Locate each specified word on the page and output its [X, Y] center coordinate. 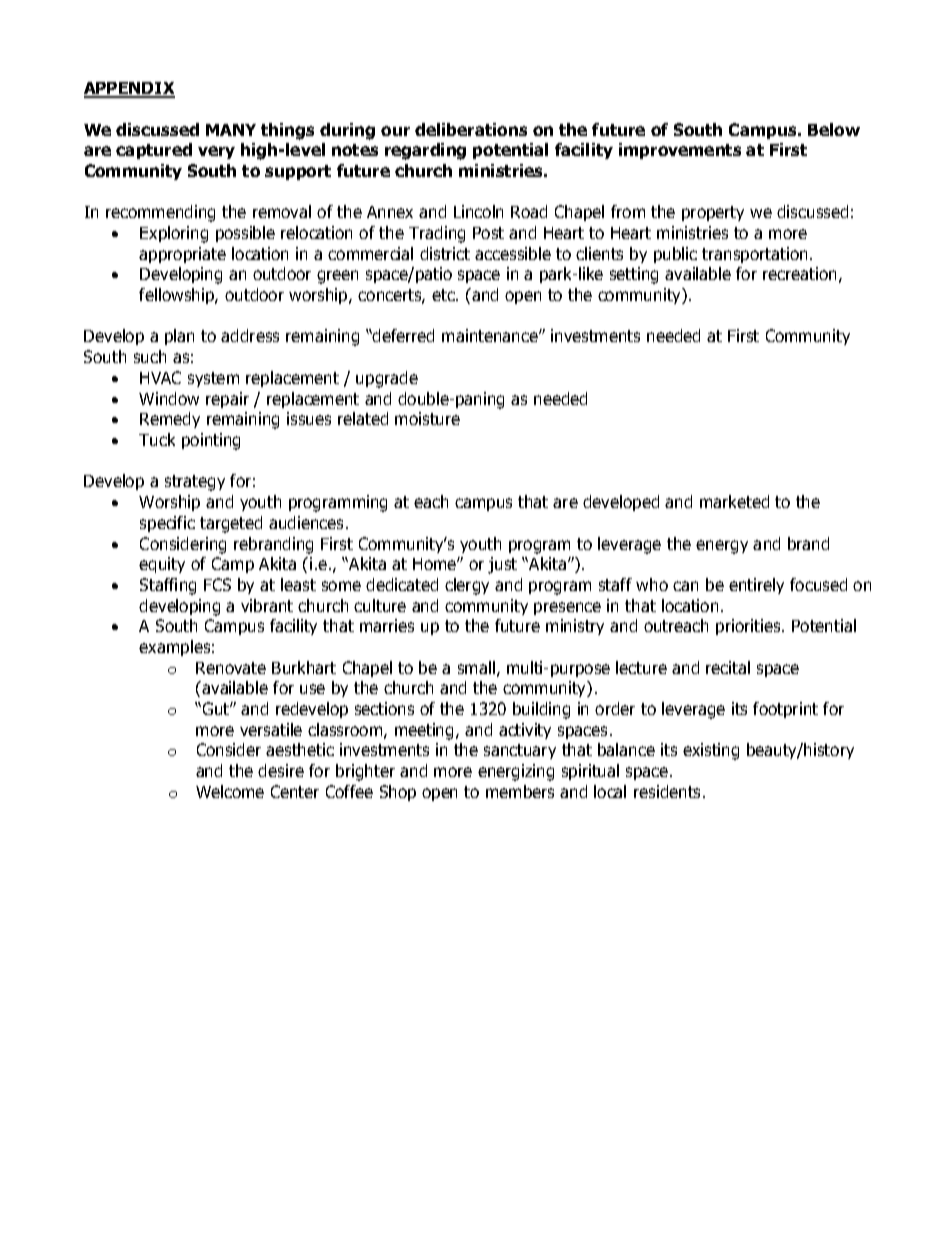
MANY [231, 130]
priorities [749, 627]
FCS [217, 584]
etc [444, 295]
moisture [427, 418]
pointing [211, 441]
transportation [754, 255]
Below [834, 129]
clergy [467, 586]
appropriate [182, 255]
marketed [734, 501]
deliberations [471, 129]
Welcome [230, 791]
